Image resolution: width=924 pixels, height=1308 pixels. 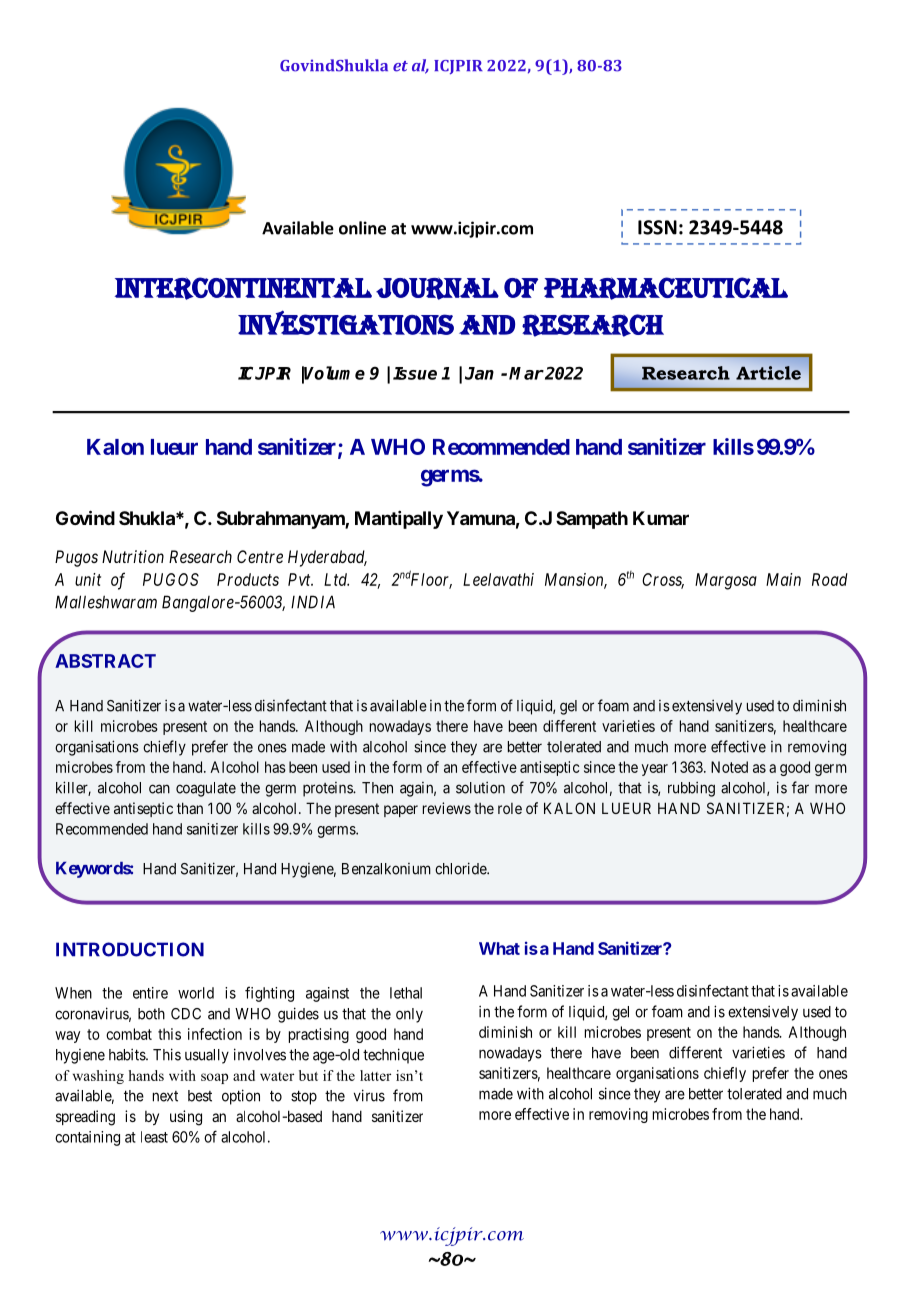 What do you see at coordinates (393, 1056) in the screenshot?
I see `technique` at bounding box center [393, 1056].
